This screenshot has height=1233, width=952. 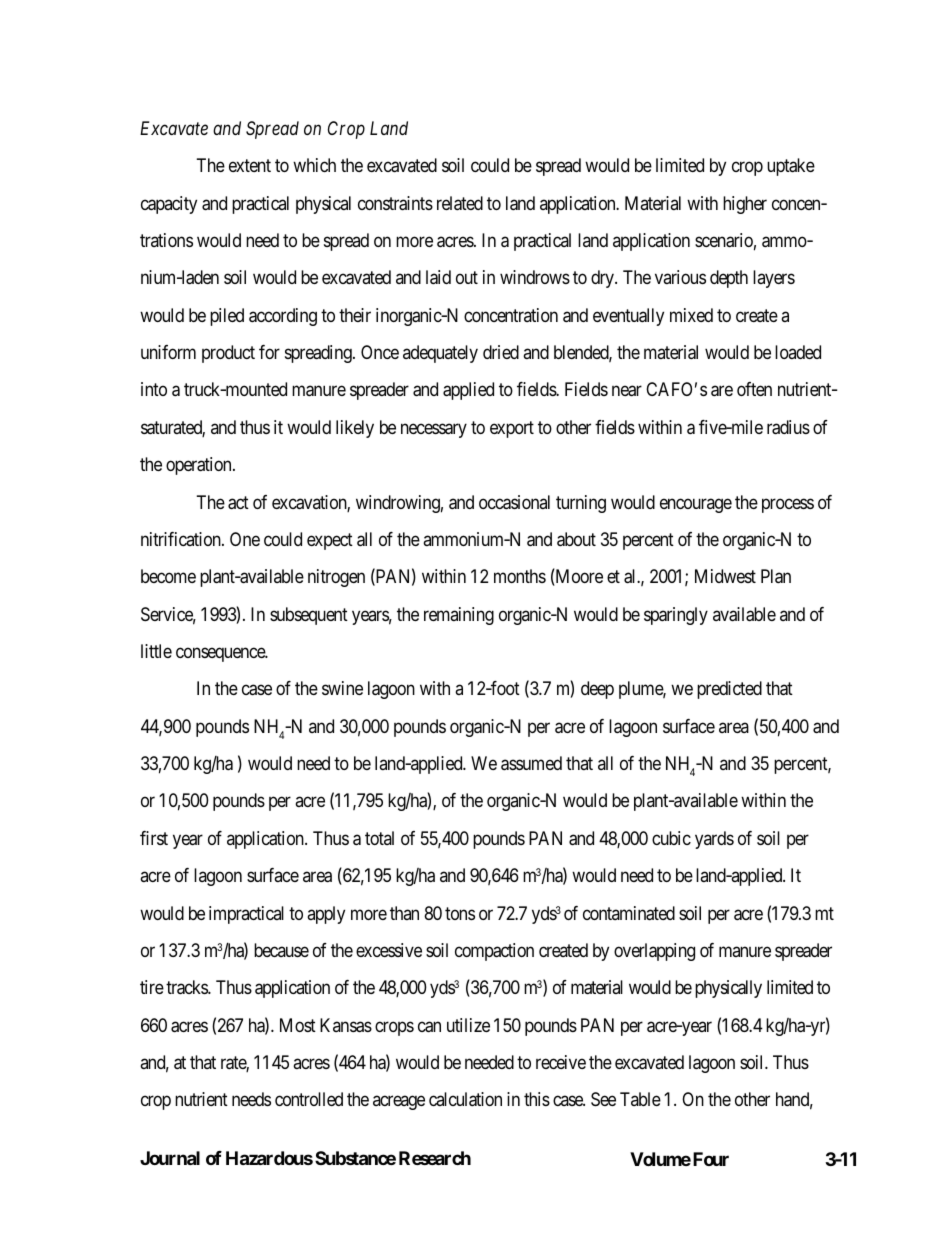 I want to click on first, so click(x=154, y=838).
